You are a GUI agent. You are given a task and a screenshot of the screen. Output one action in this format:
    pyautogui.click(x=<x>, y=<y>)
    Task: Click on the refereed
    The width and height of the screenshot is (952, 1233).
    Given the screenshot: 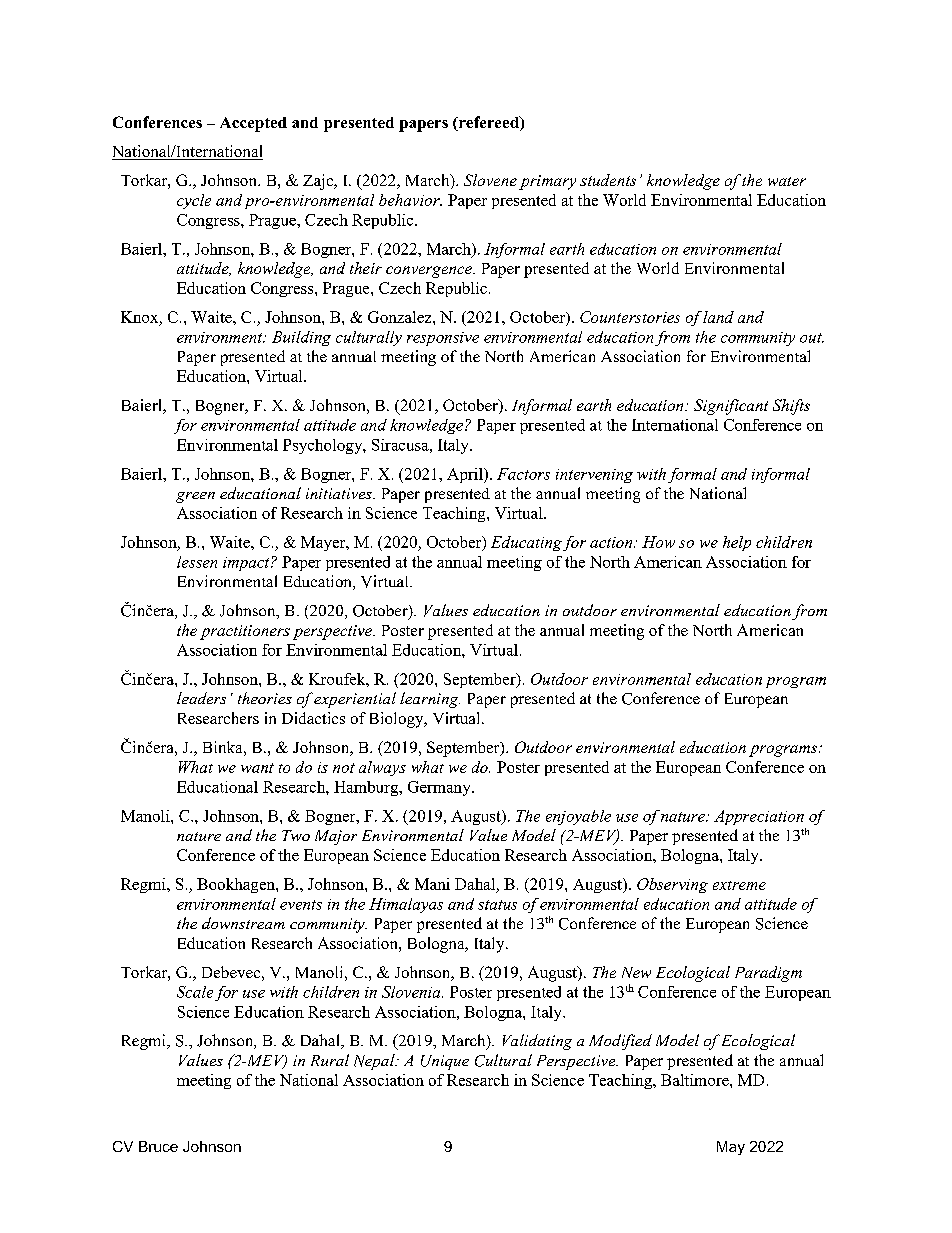 What is the action you would take?
    pyautogui.click(x=488, y=123)
